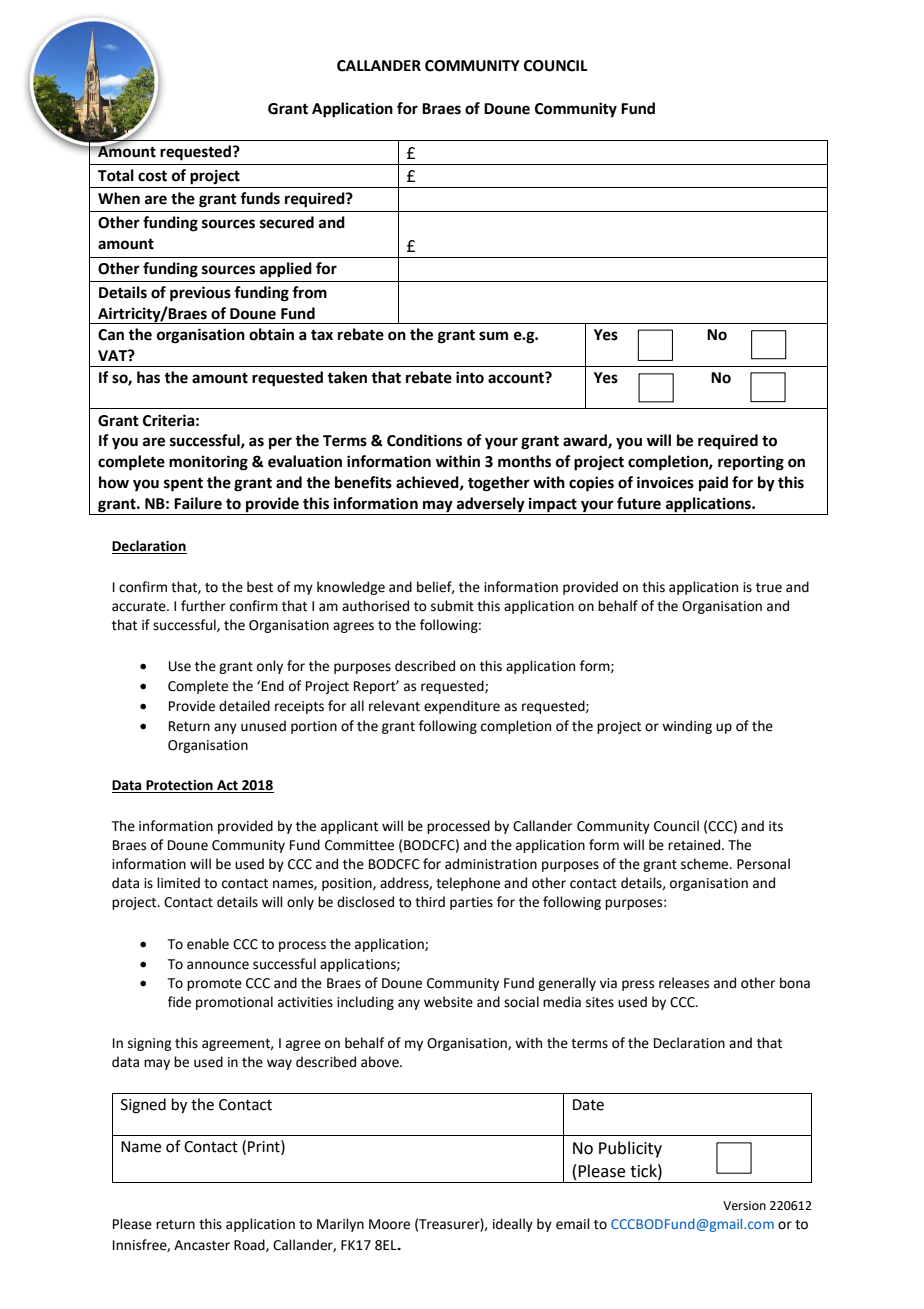 This document has height=1309, width=924. I want to click on cost, so click(152, 176).
